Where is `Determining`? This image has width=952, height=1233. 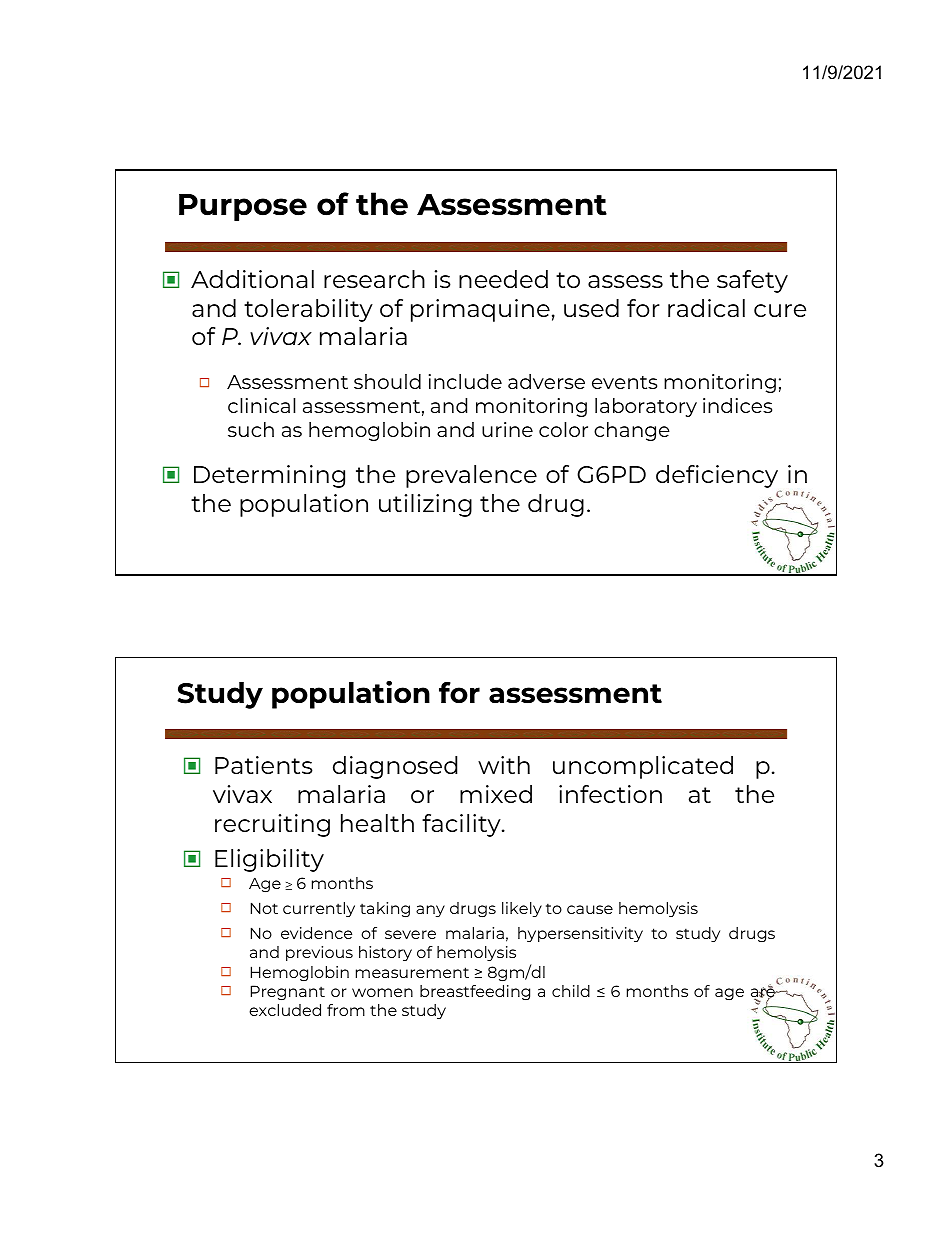 Determining is located at coordinates (269, 476).
